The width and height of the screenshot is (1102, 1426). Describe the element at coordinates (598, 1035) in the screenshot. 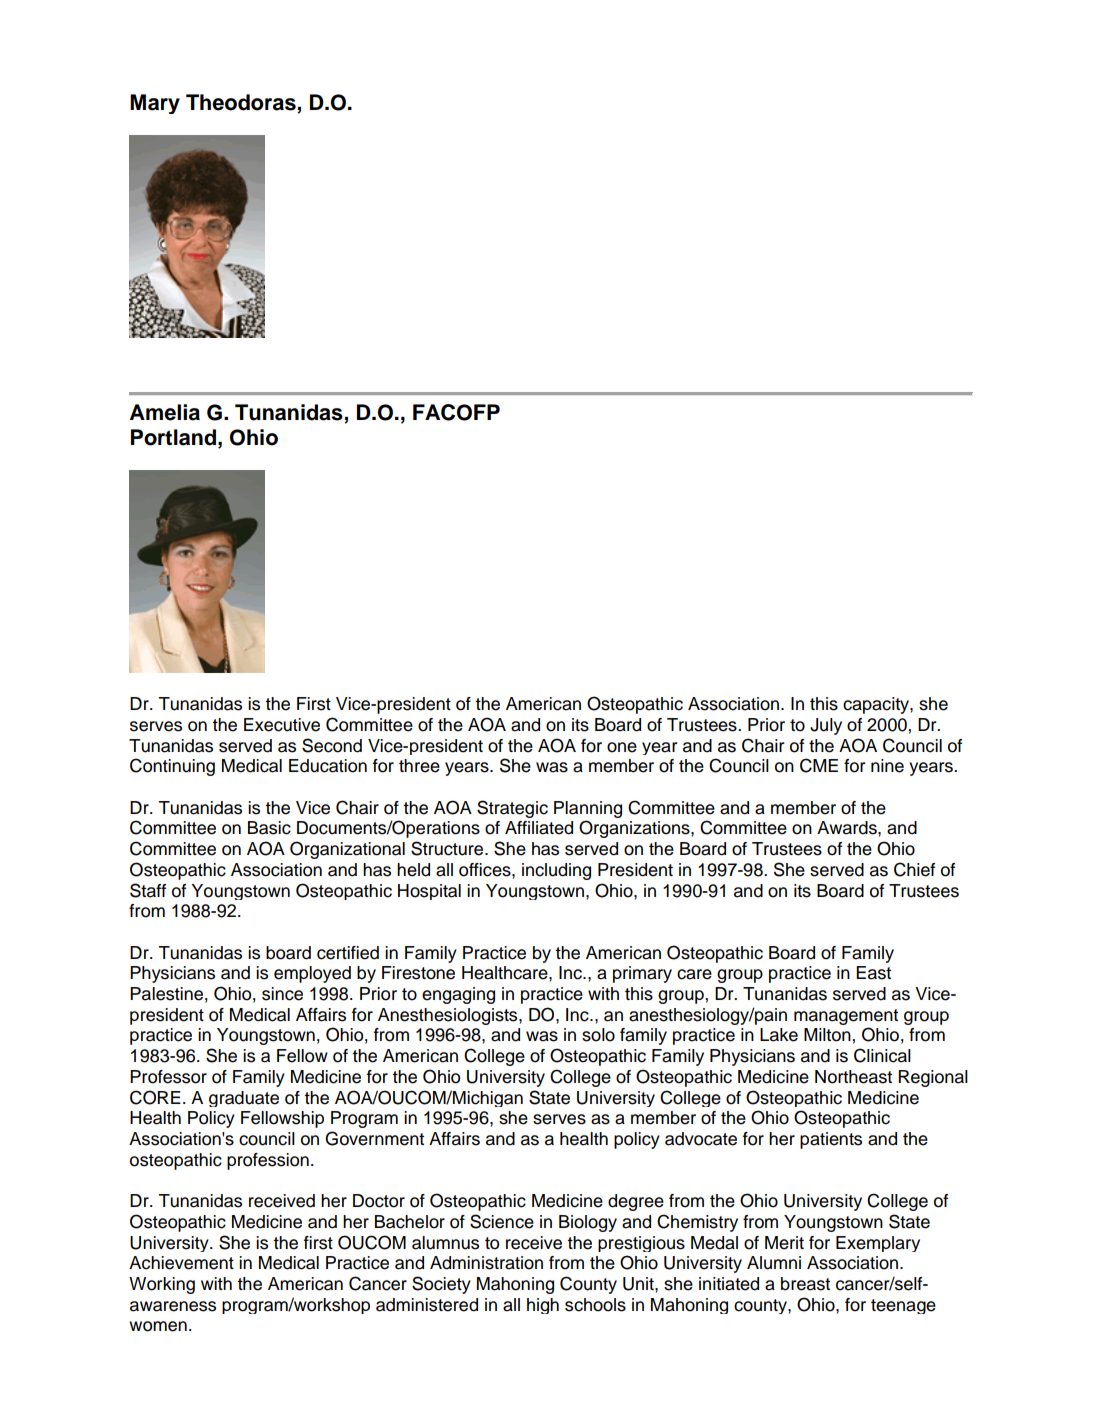

I see `solo` at that location.
